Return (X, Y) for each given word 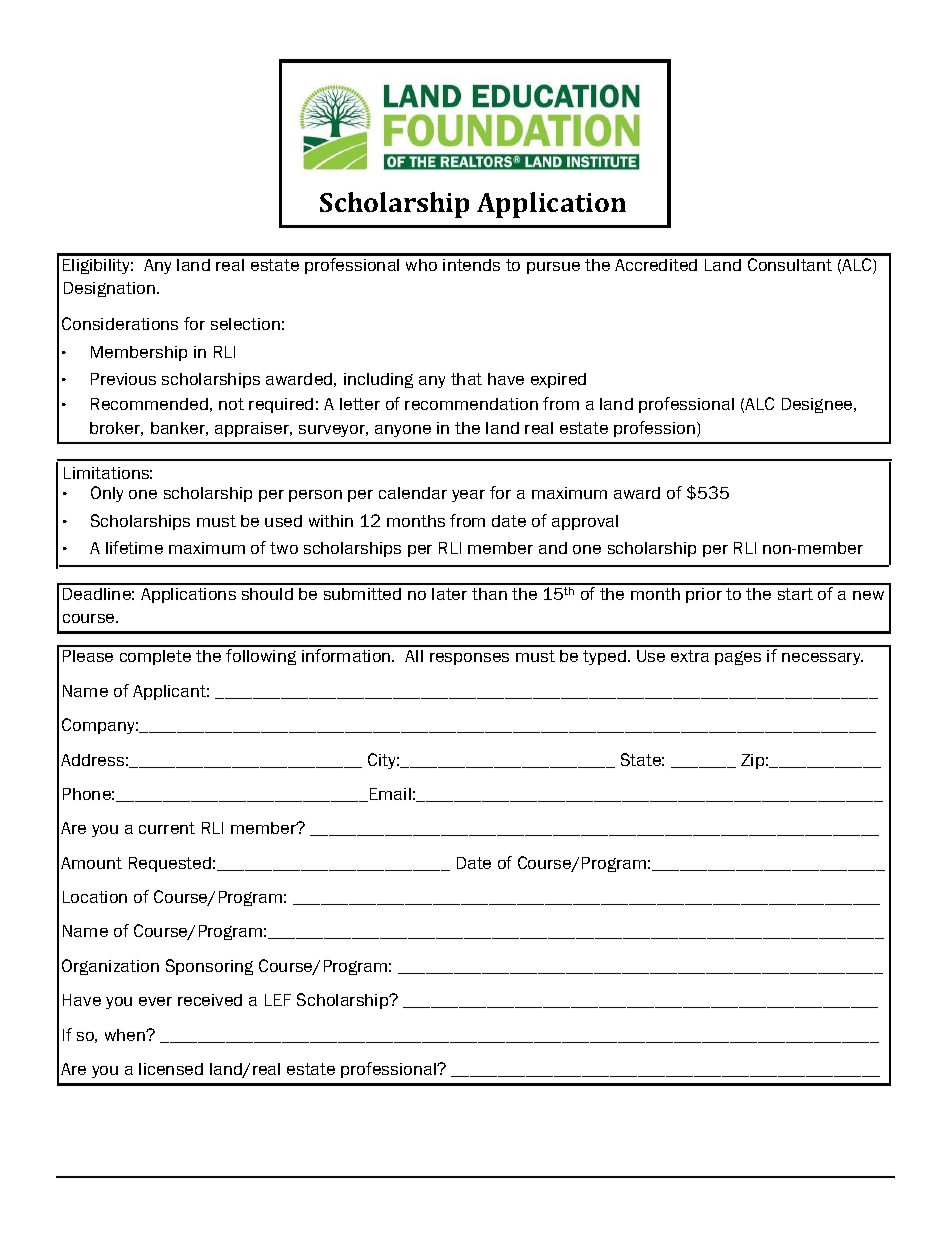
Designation (109, 289)
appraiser (253, 429)
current (167, 828)
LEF (278, 1000)
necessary (822, 659)
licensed (171, 1069)
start (795, 594)
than (489, 594)
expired (558, 380)
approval (585, 522)
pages (738, 658)
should (267, 594)
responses (469, 659)
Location (95, 897)
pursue (553, 268)
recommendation (471, 404)
